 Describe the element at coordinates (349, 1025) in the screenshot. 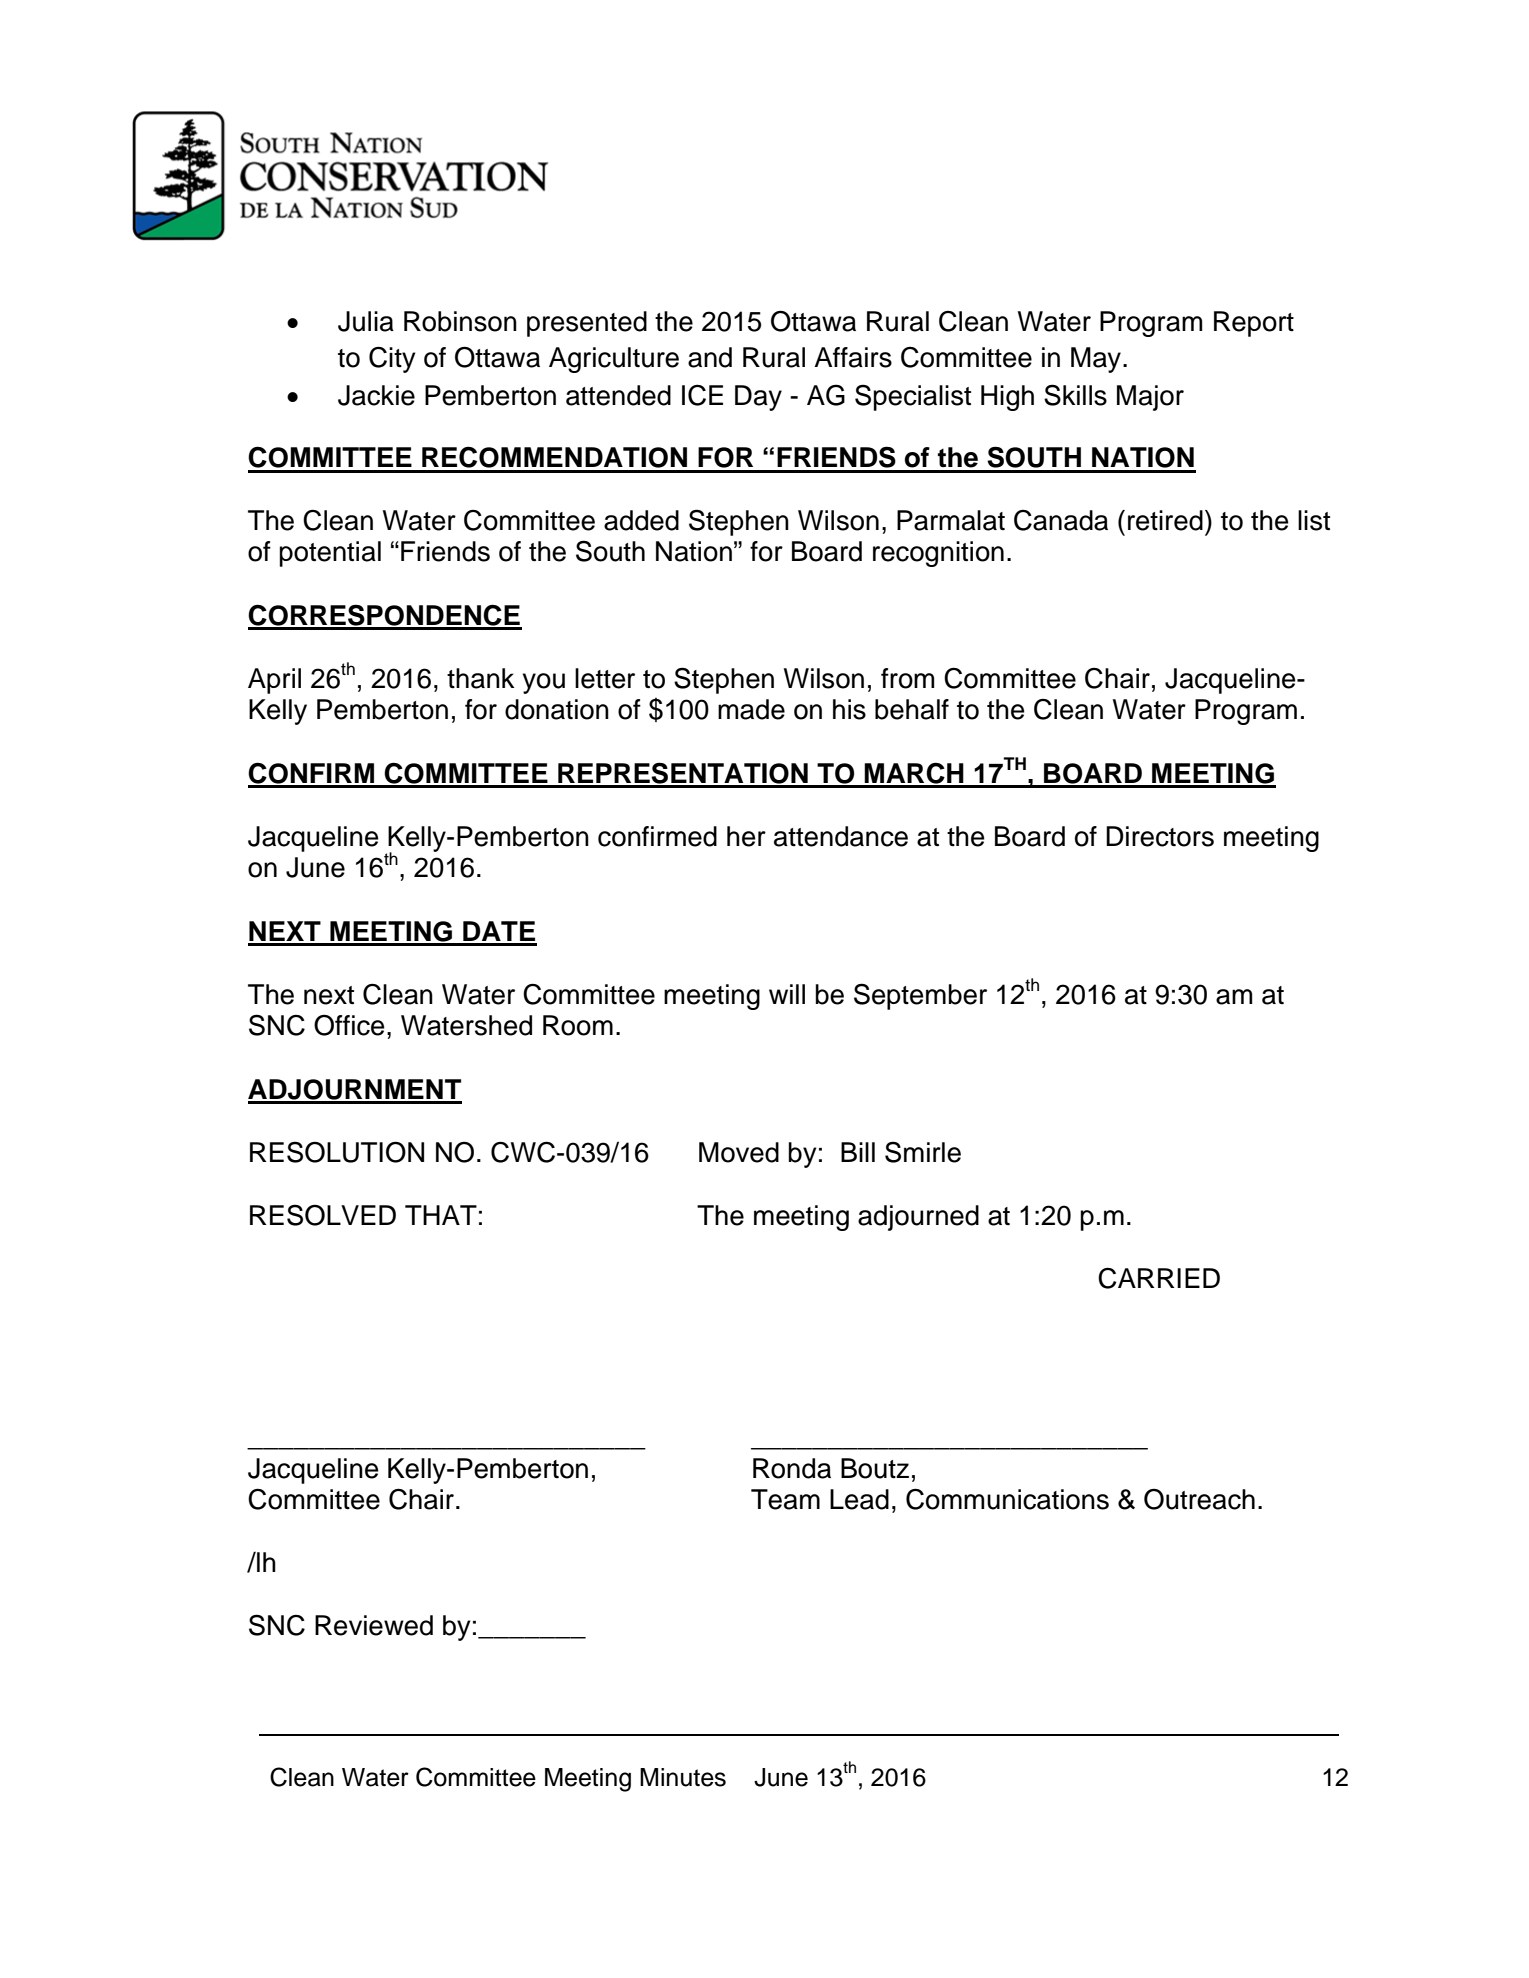

I see `Office` at that location.
